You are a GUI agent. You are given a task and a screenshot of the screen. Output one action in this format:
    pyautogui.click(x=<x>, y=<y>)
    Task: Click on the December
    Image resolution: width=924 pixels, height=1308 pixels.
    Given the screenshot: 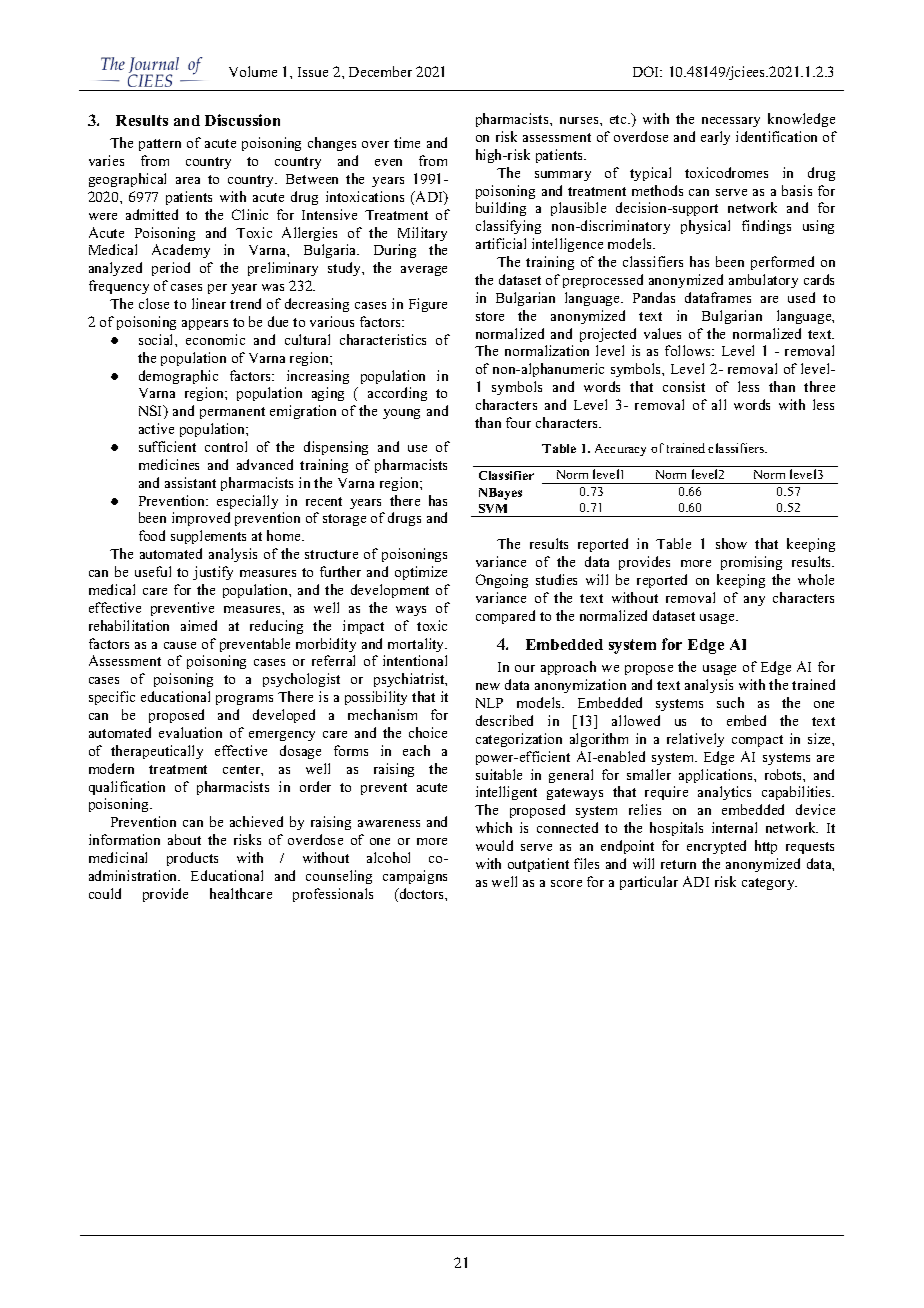 What is the action you would take?
    pyautogui.click(x=380, y=71)
